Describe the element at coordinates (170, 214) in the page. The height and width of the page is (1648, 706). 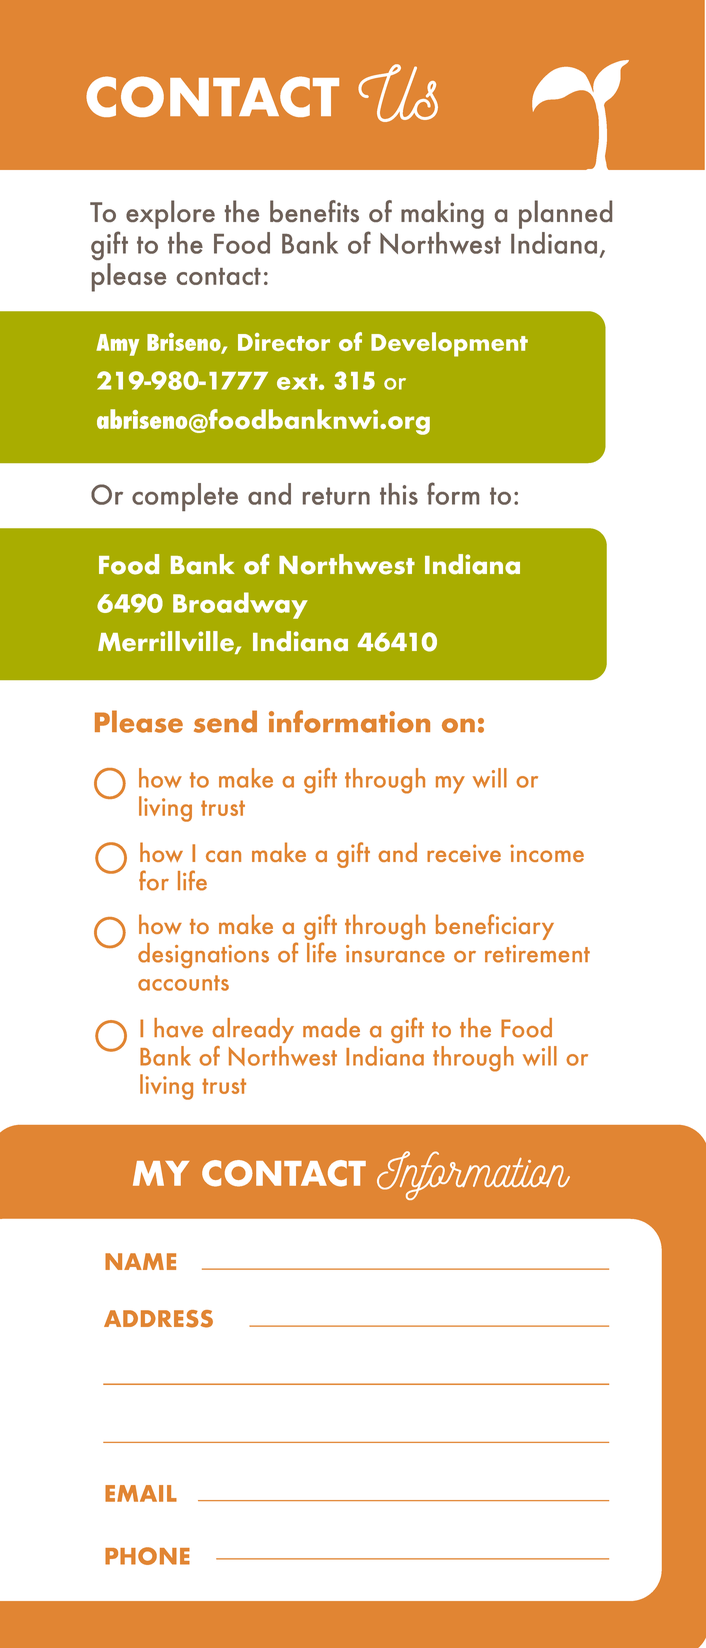
I see `explore` at that location.
